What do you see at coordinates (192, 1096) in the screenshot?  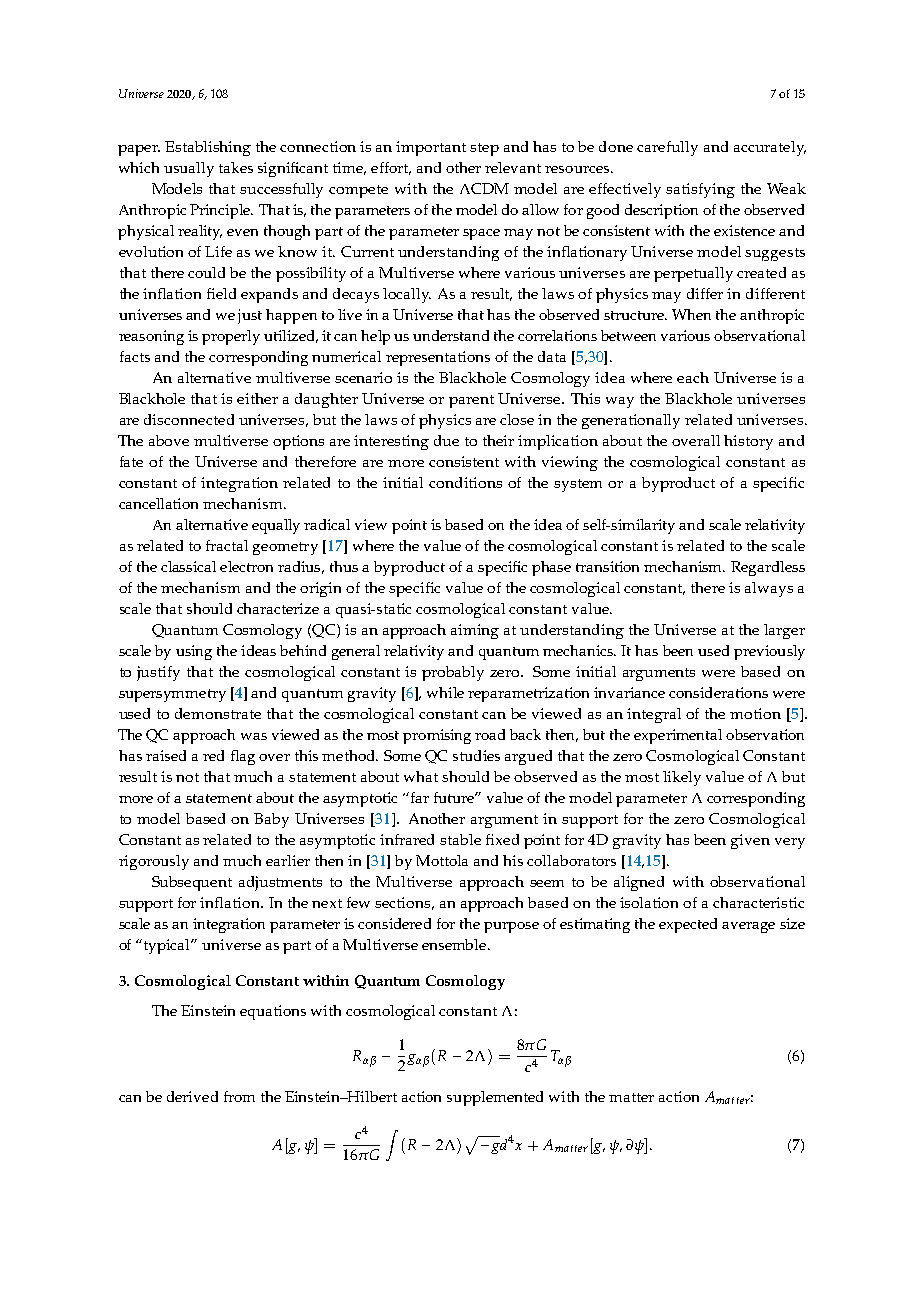 I see `derived` at bounding box center [192, 1096].
